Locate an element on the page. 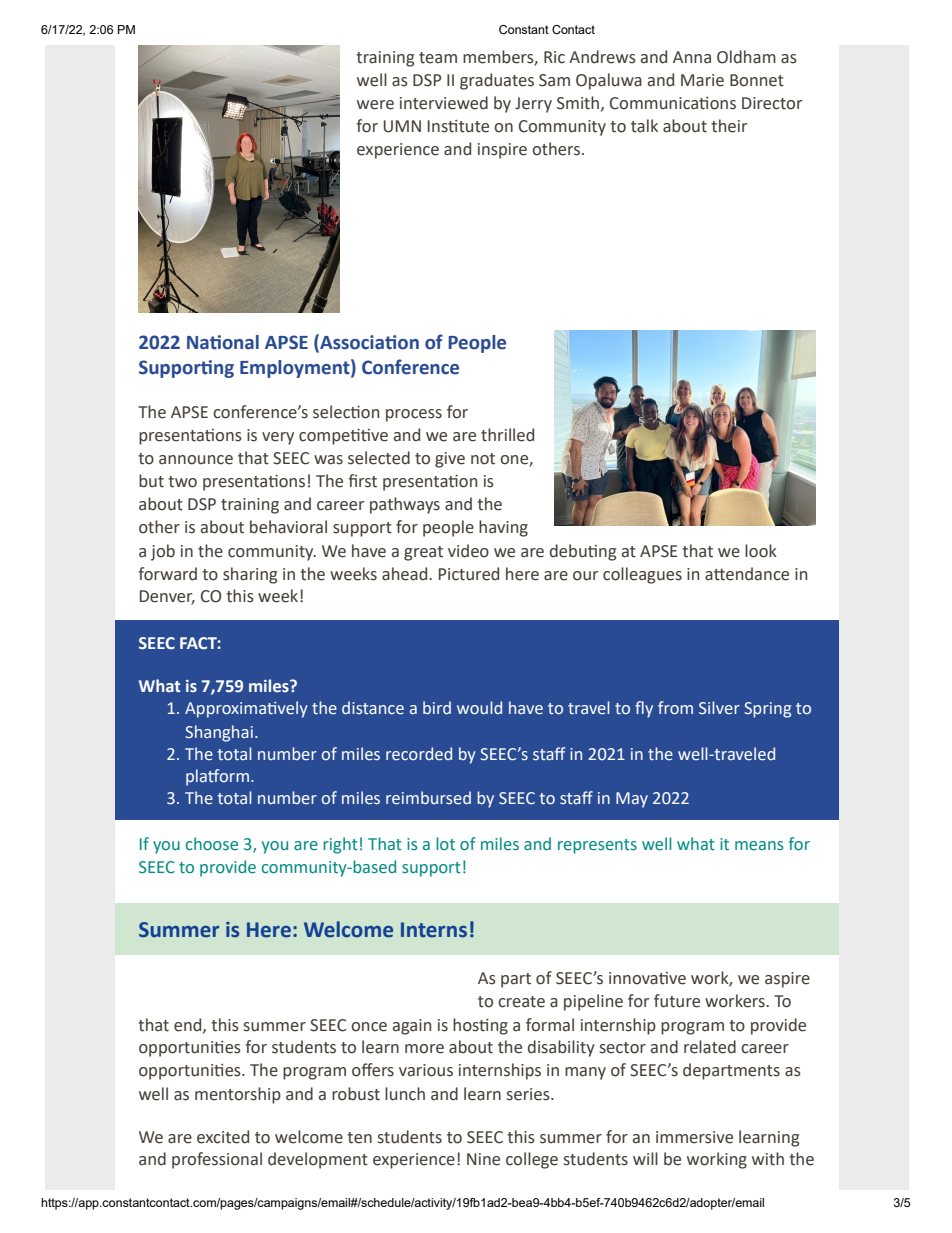 This image has height=1233, width=952. attendance is located at coordinates (747, 574).
